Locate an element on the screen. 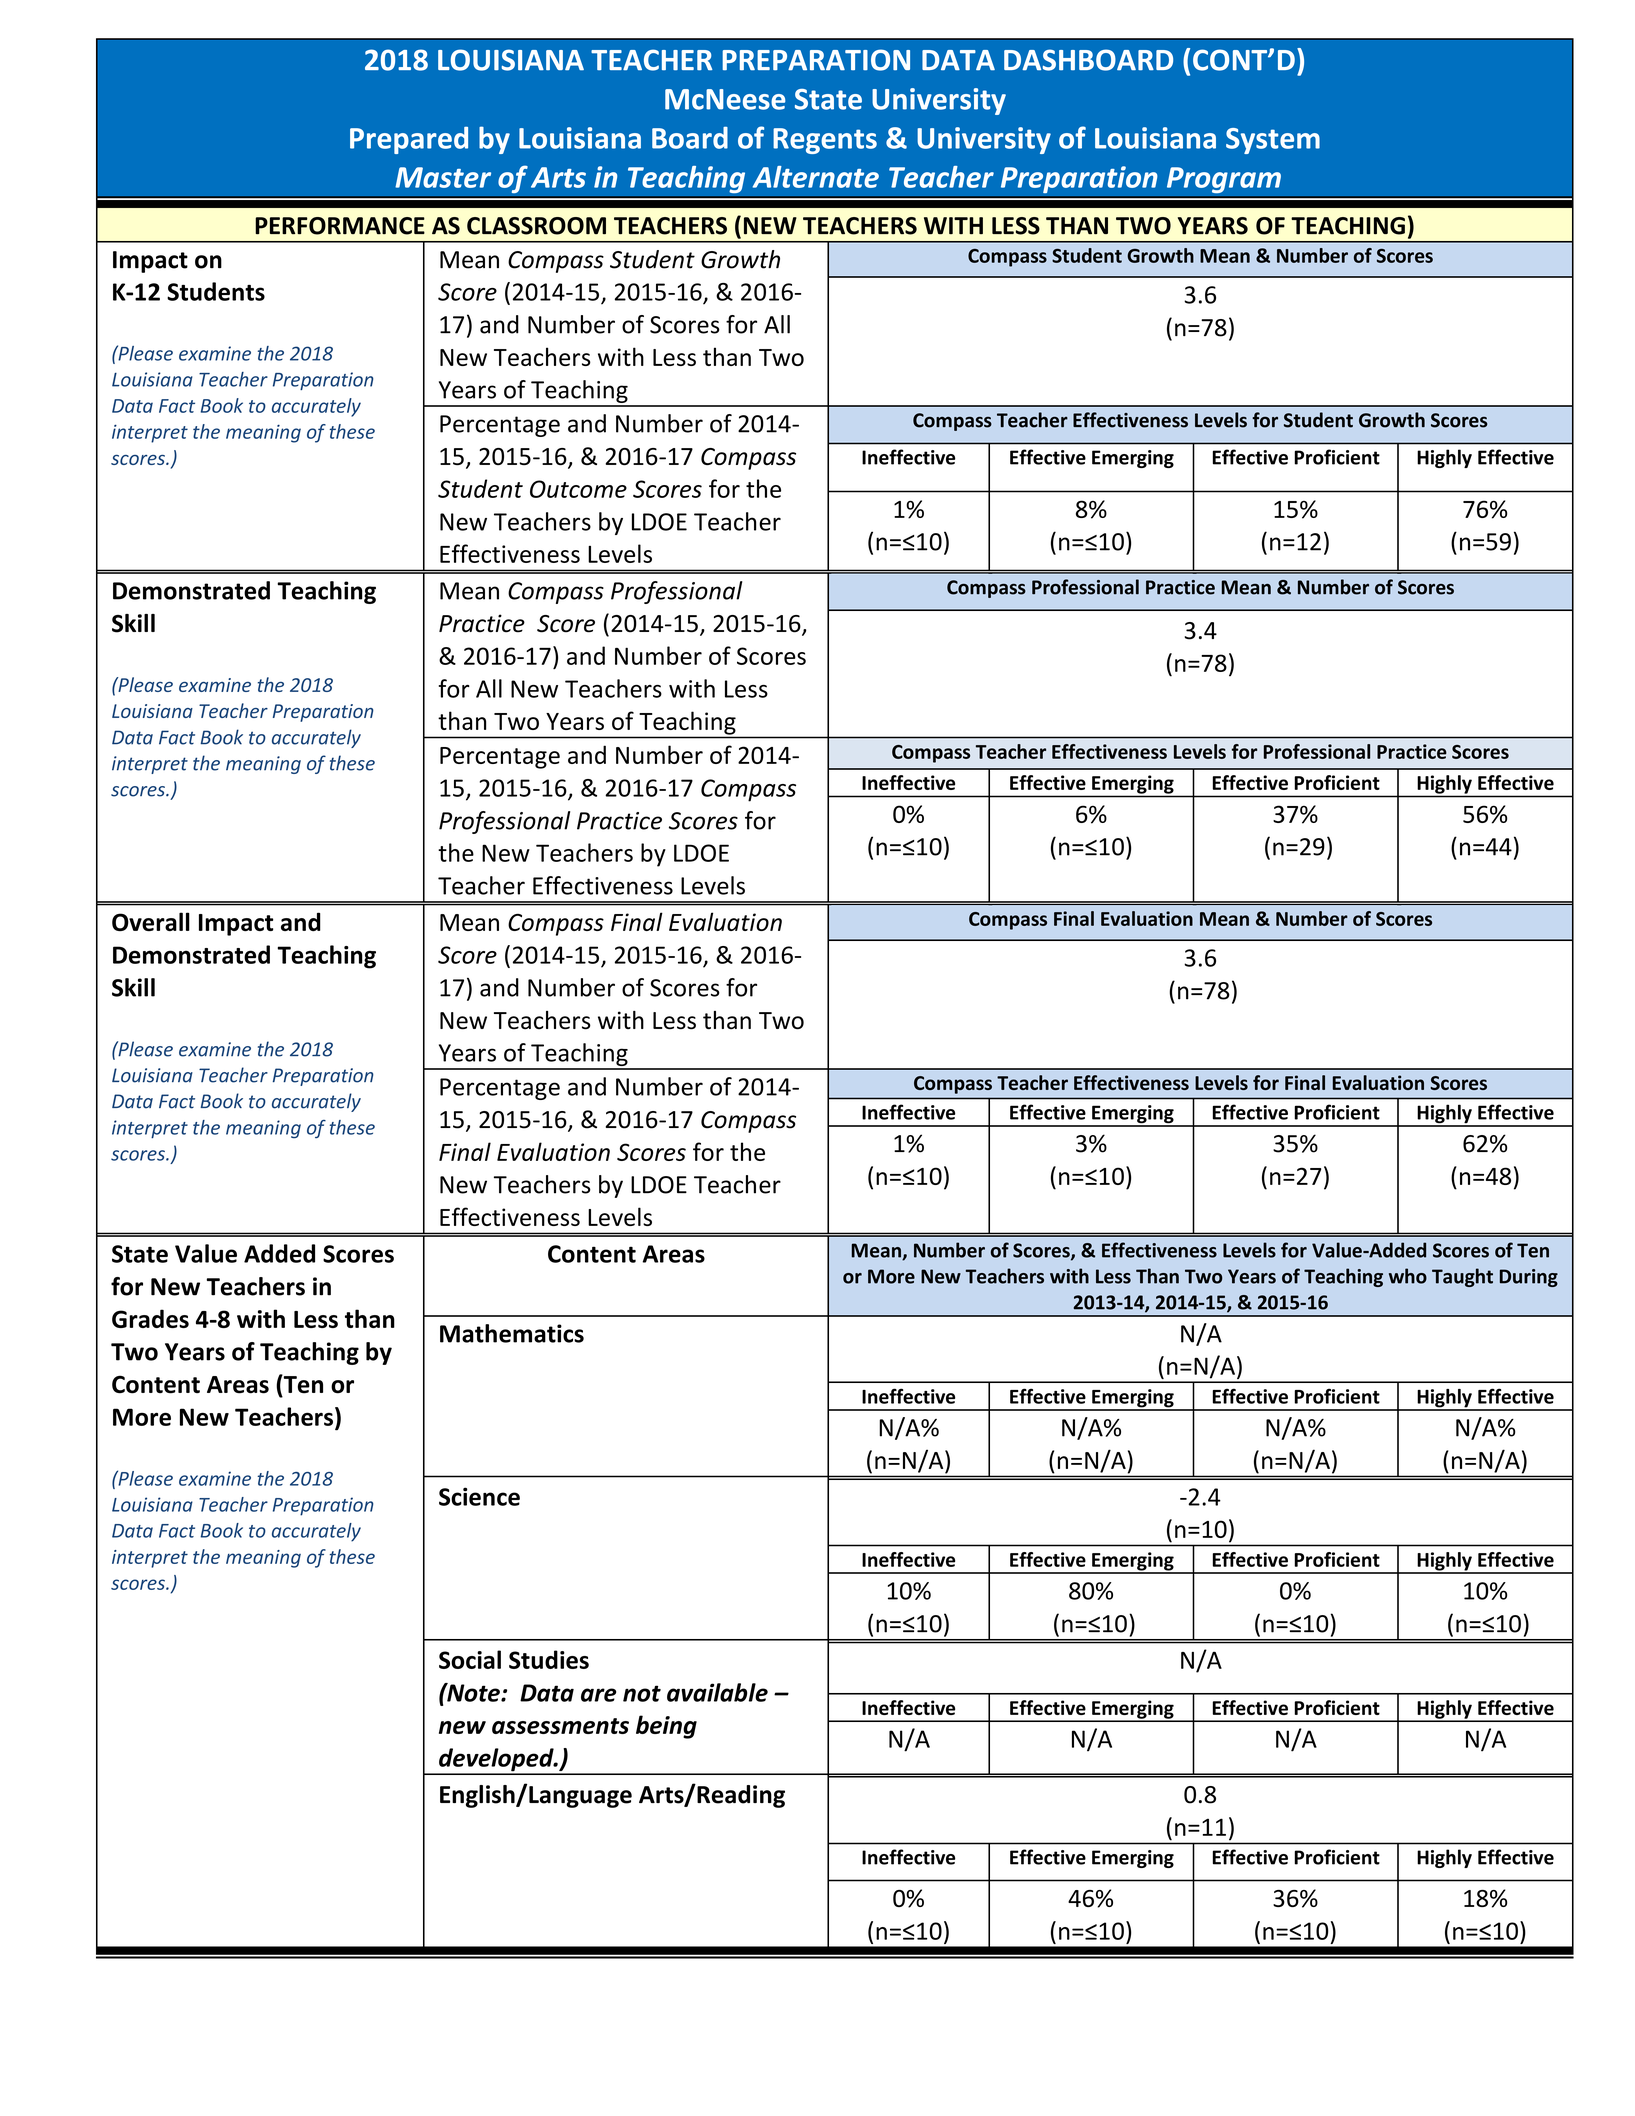  PERFORMANCE is located at coordinates (340, 226).
